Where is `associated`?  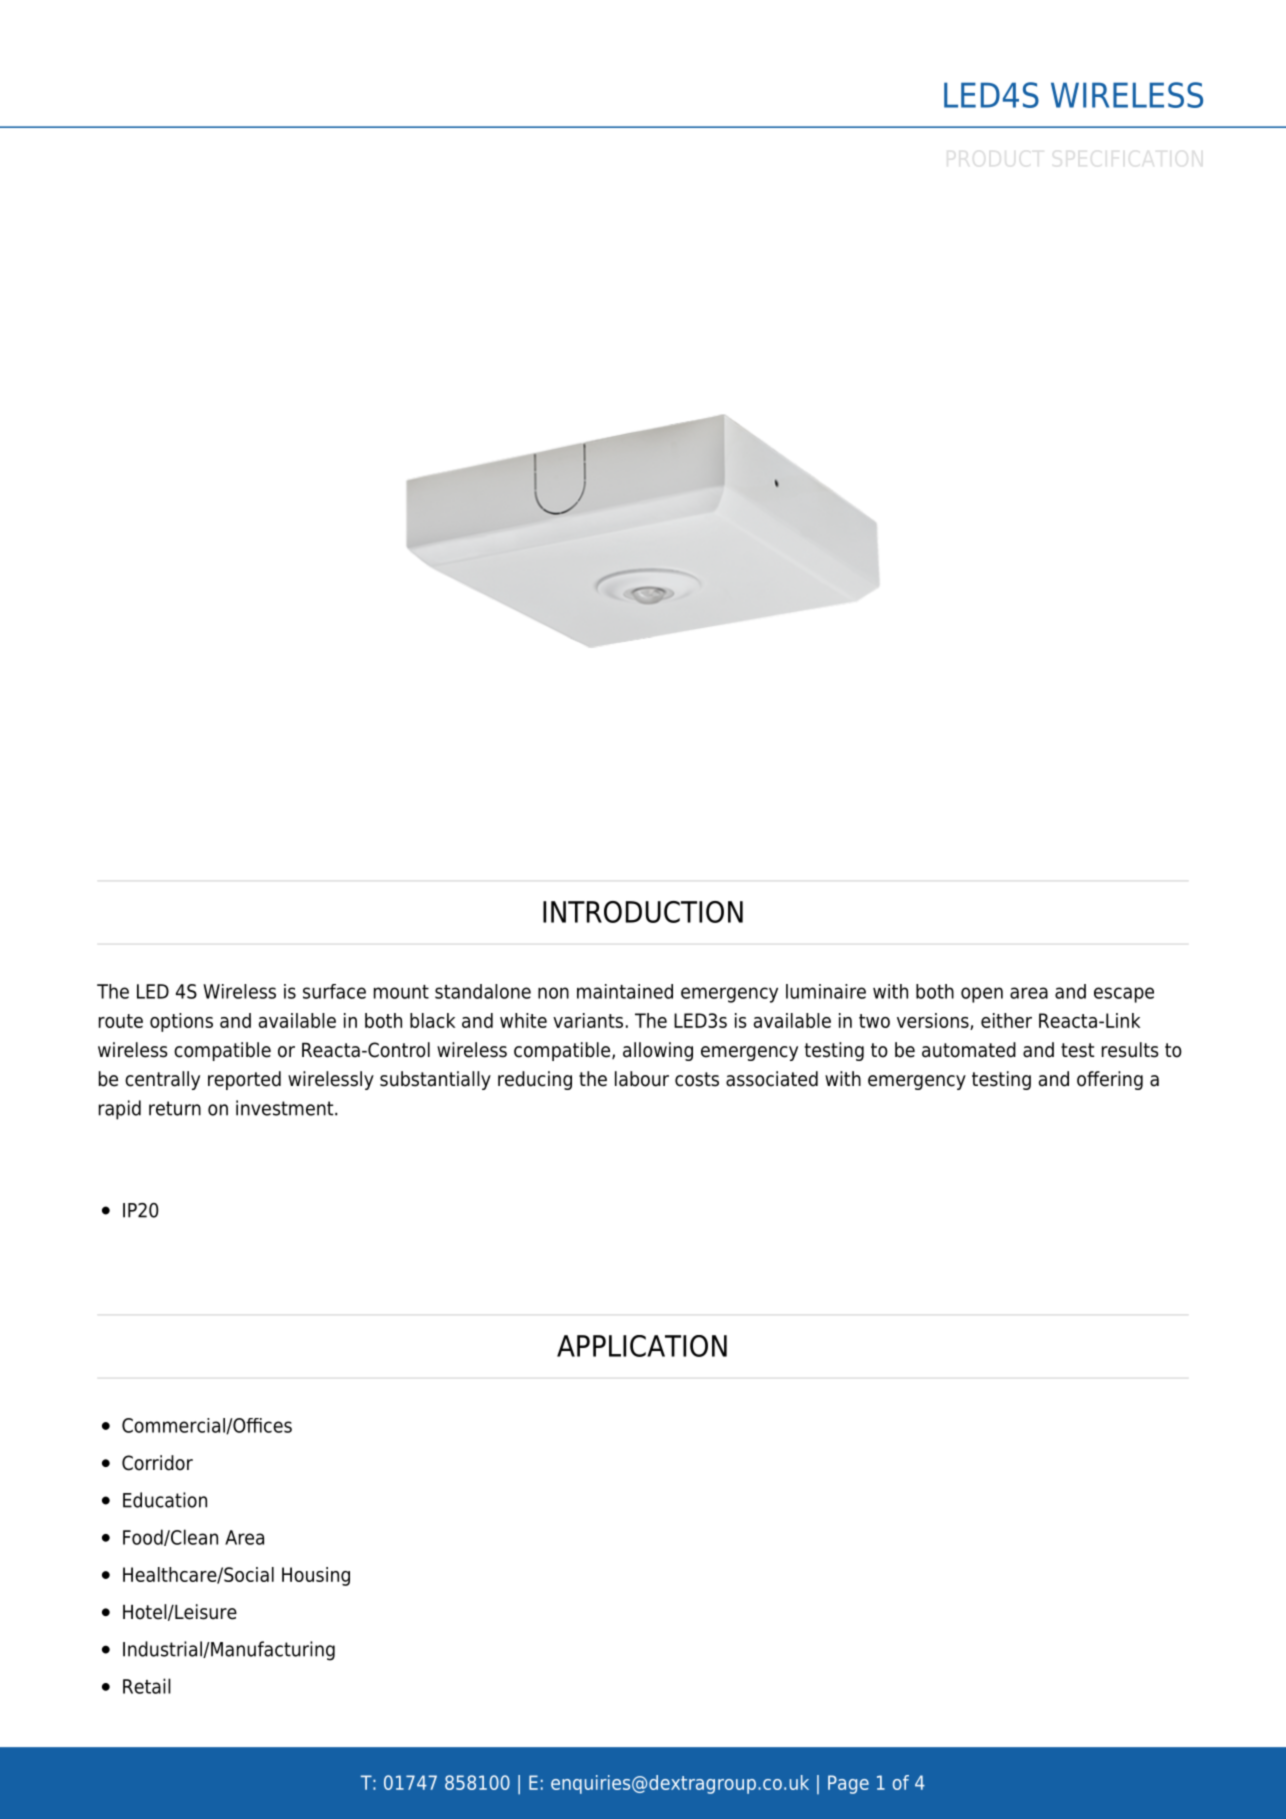 associated is located at coordinates (772, 1079).
